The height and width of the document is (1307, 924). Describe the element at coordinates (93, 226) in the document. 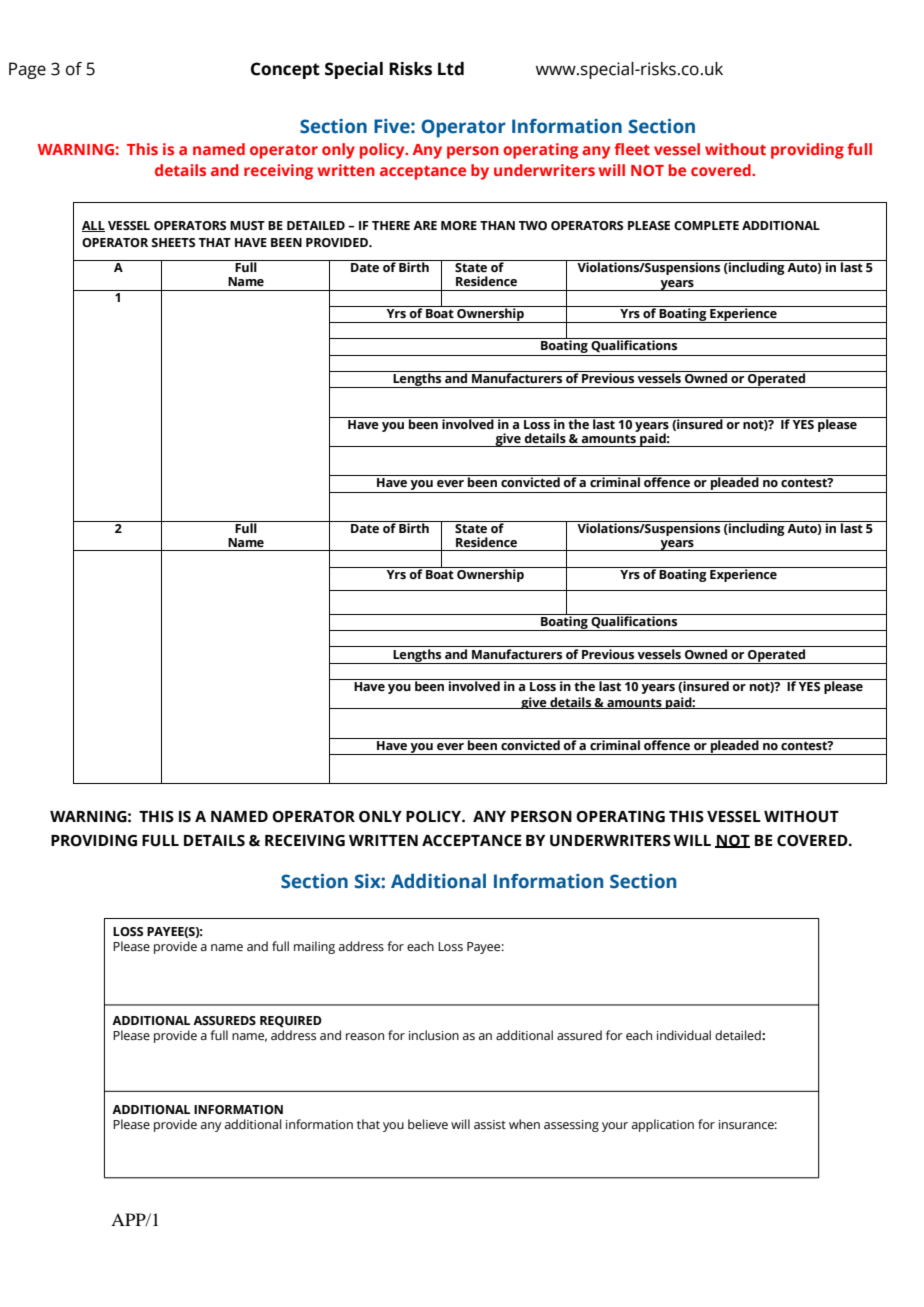

I see `ALL` at that location.
